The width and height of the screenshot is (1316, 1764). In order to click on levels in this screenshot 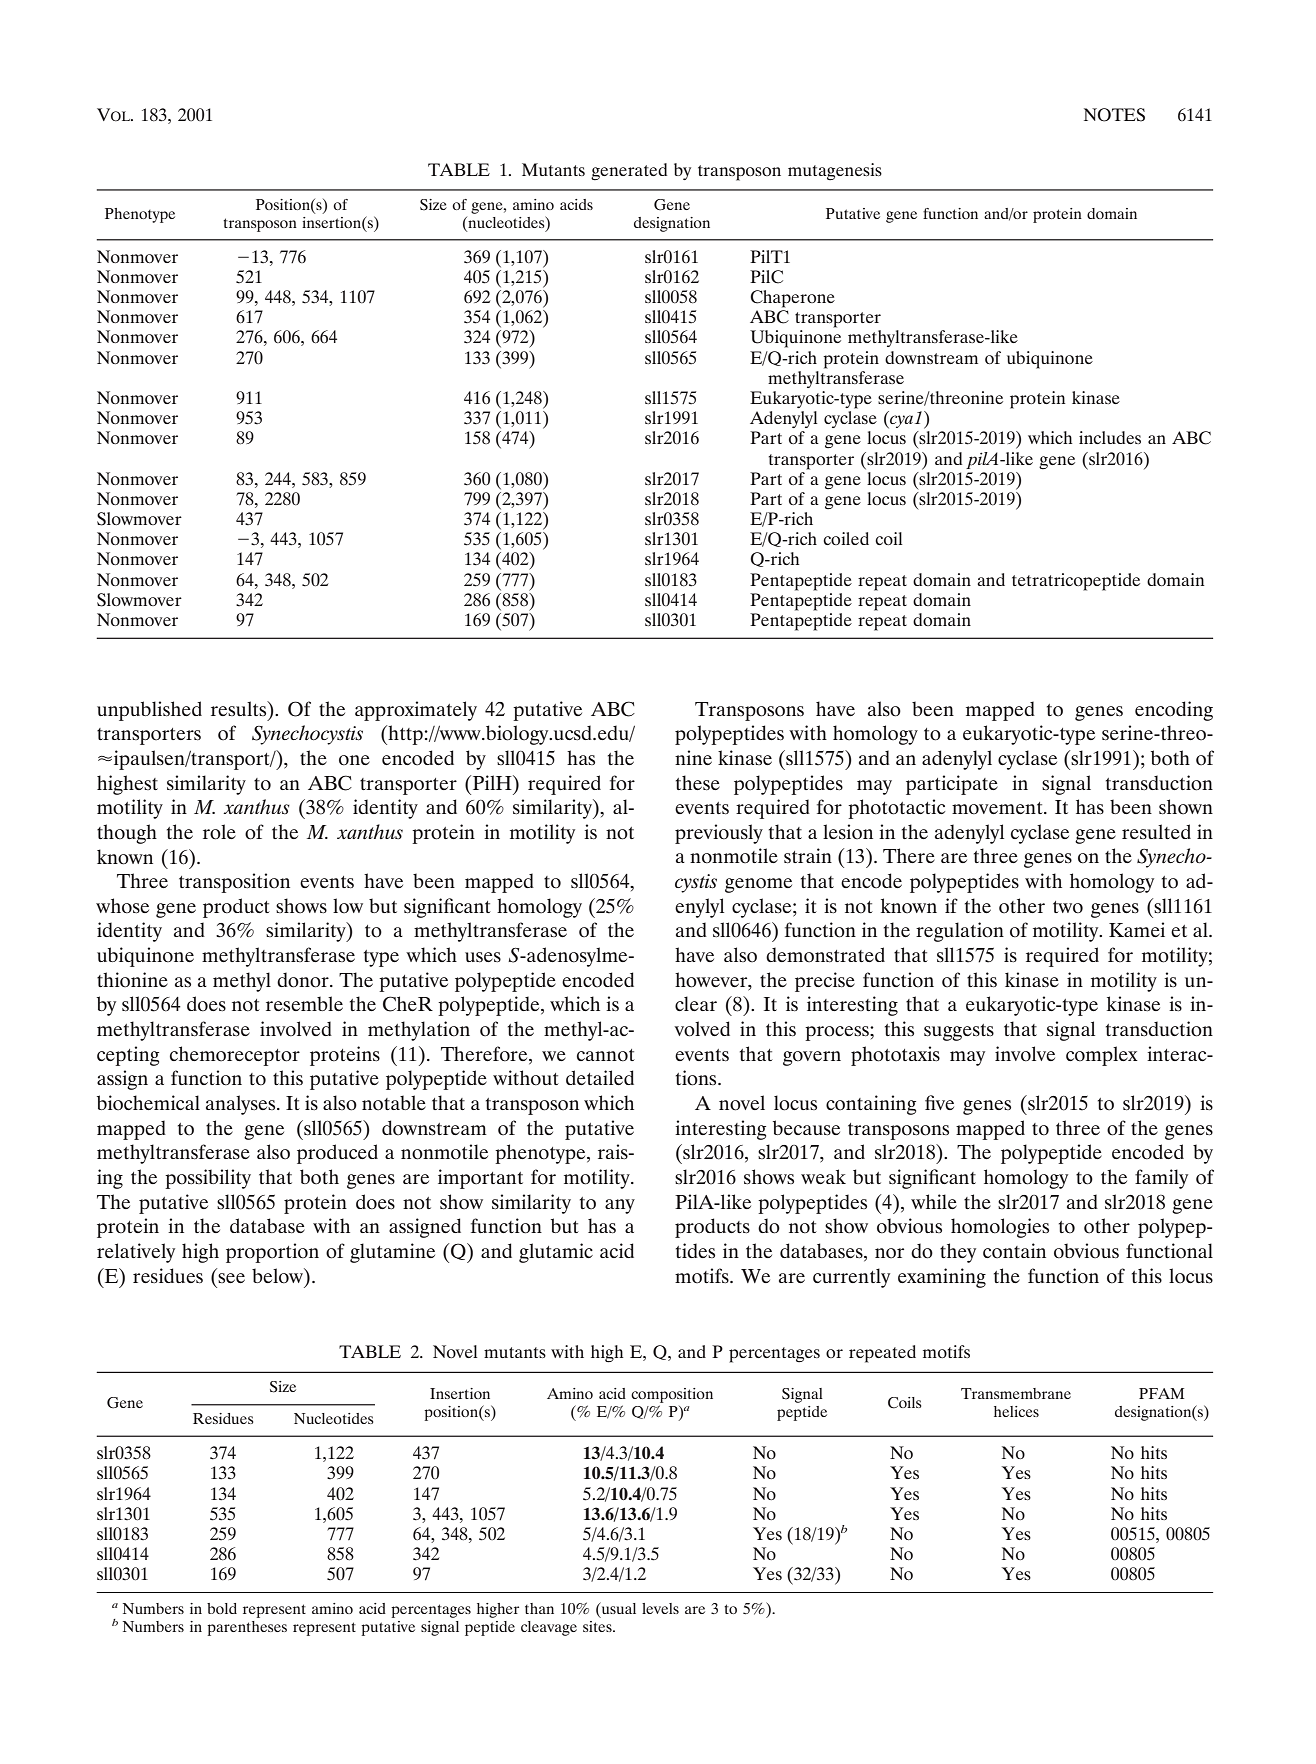, I will do `click(660, 1608)`.
